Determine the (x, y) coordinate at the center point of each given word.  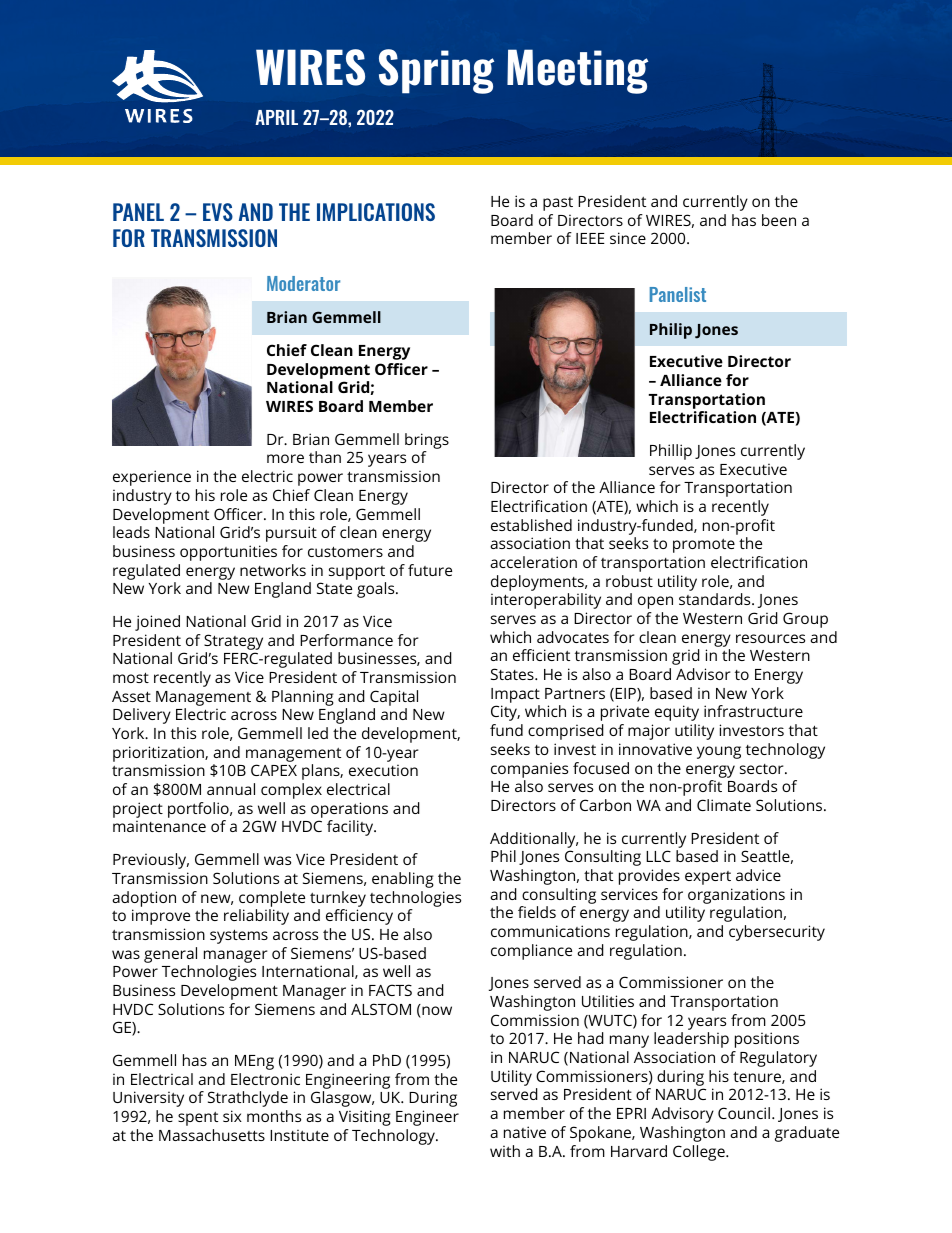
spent (198, 1119)
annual (231, 789)
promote (704, 546)
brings (427, 442)
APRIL (276, 117)
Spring (436, 71)
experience (152, 478)
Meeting (577, 71)
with (505, 1151)
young (719, 752)
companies (529, 770)
